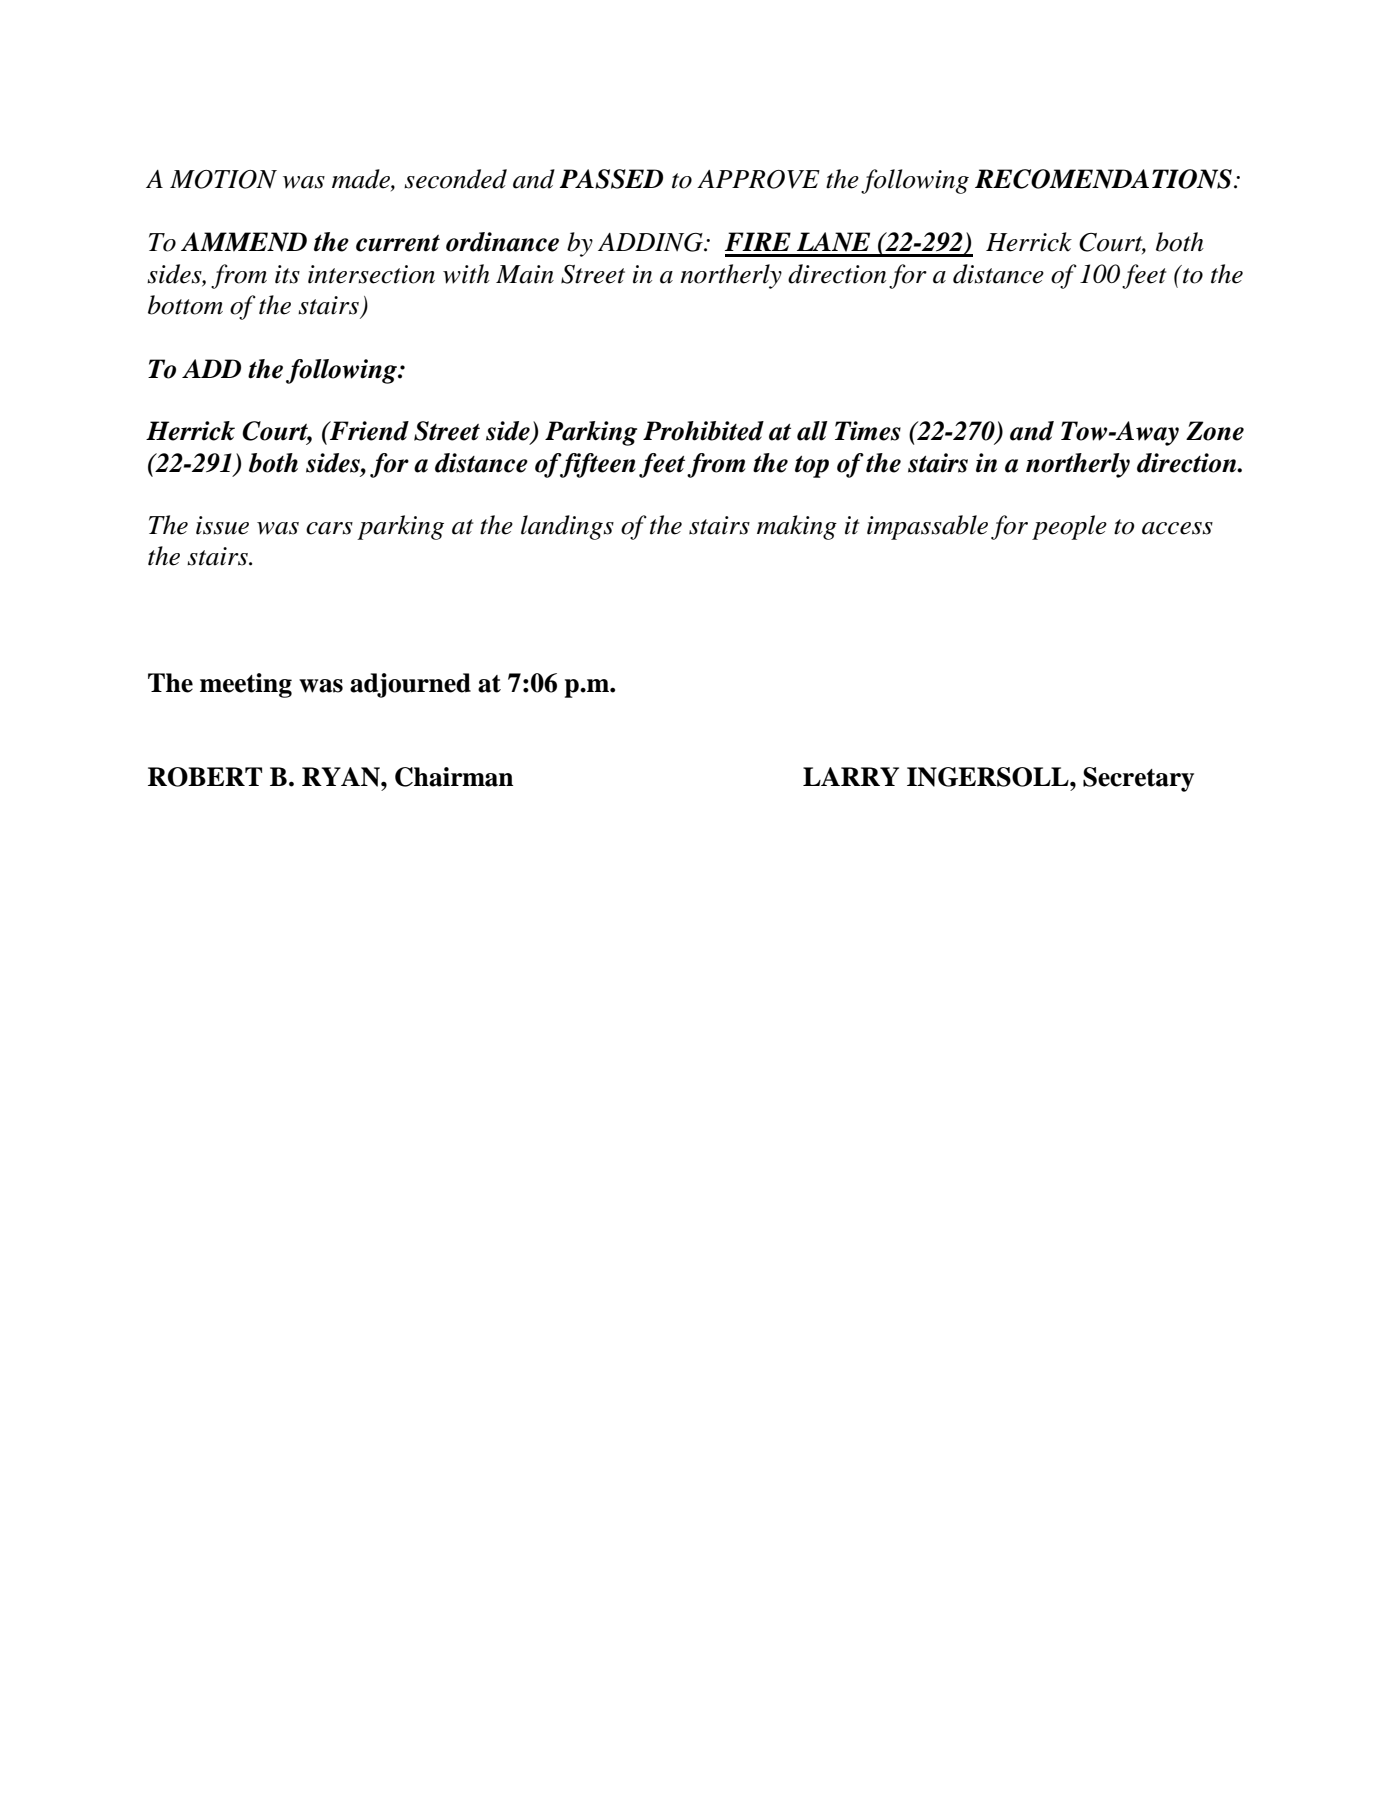  I want to click on Main, so click(525, 274).
